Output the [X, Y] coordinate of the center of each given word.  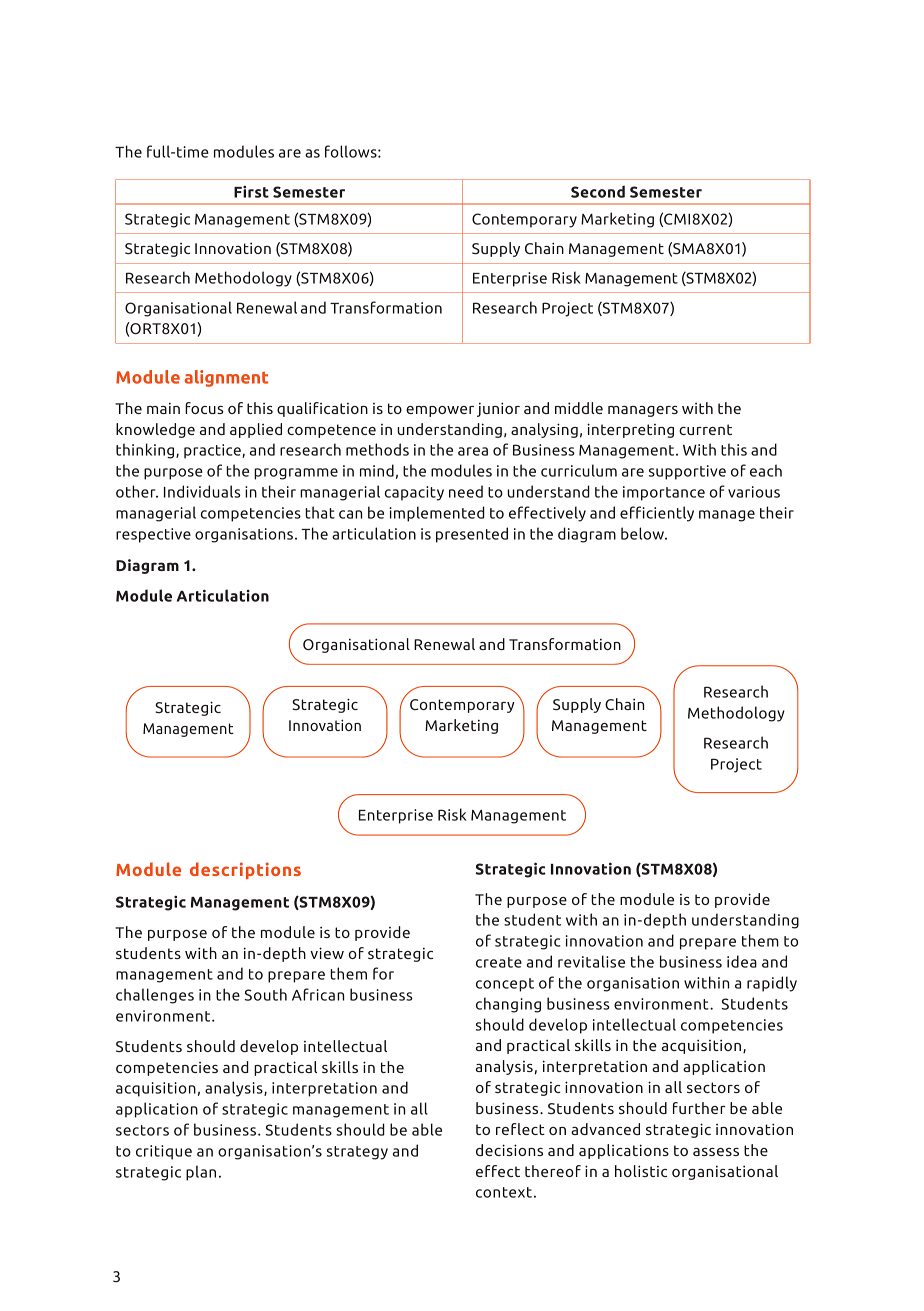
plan [201, 1173]
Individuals [202, 491]
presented [472, 535]
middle [579, 408]
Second [598, 191]
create [499, 962]
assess [716, 1152]
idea [742, 961]
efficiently [657, 514]
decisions [509, 1150]
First [251, 191]
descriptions [245, 870]
